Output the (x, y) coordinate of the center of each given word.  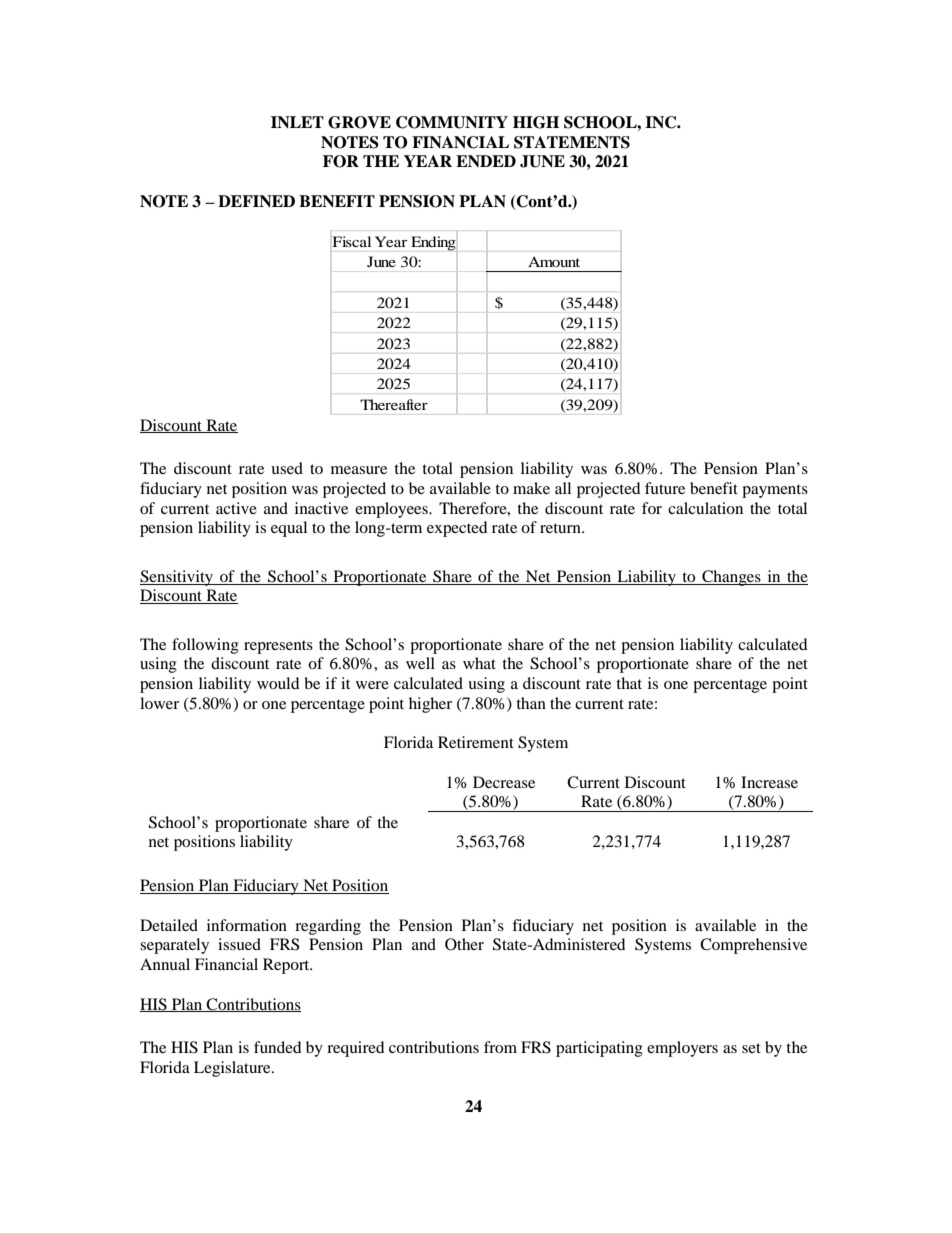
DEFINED (256, 201)
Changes (731, 578)
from (500, 1047)
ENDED (486, 161)
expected (457, 529)
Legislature (233, 1069)
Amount (554, 261)
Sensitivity (178, 578)
